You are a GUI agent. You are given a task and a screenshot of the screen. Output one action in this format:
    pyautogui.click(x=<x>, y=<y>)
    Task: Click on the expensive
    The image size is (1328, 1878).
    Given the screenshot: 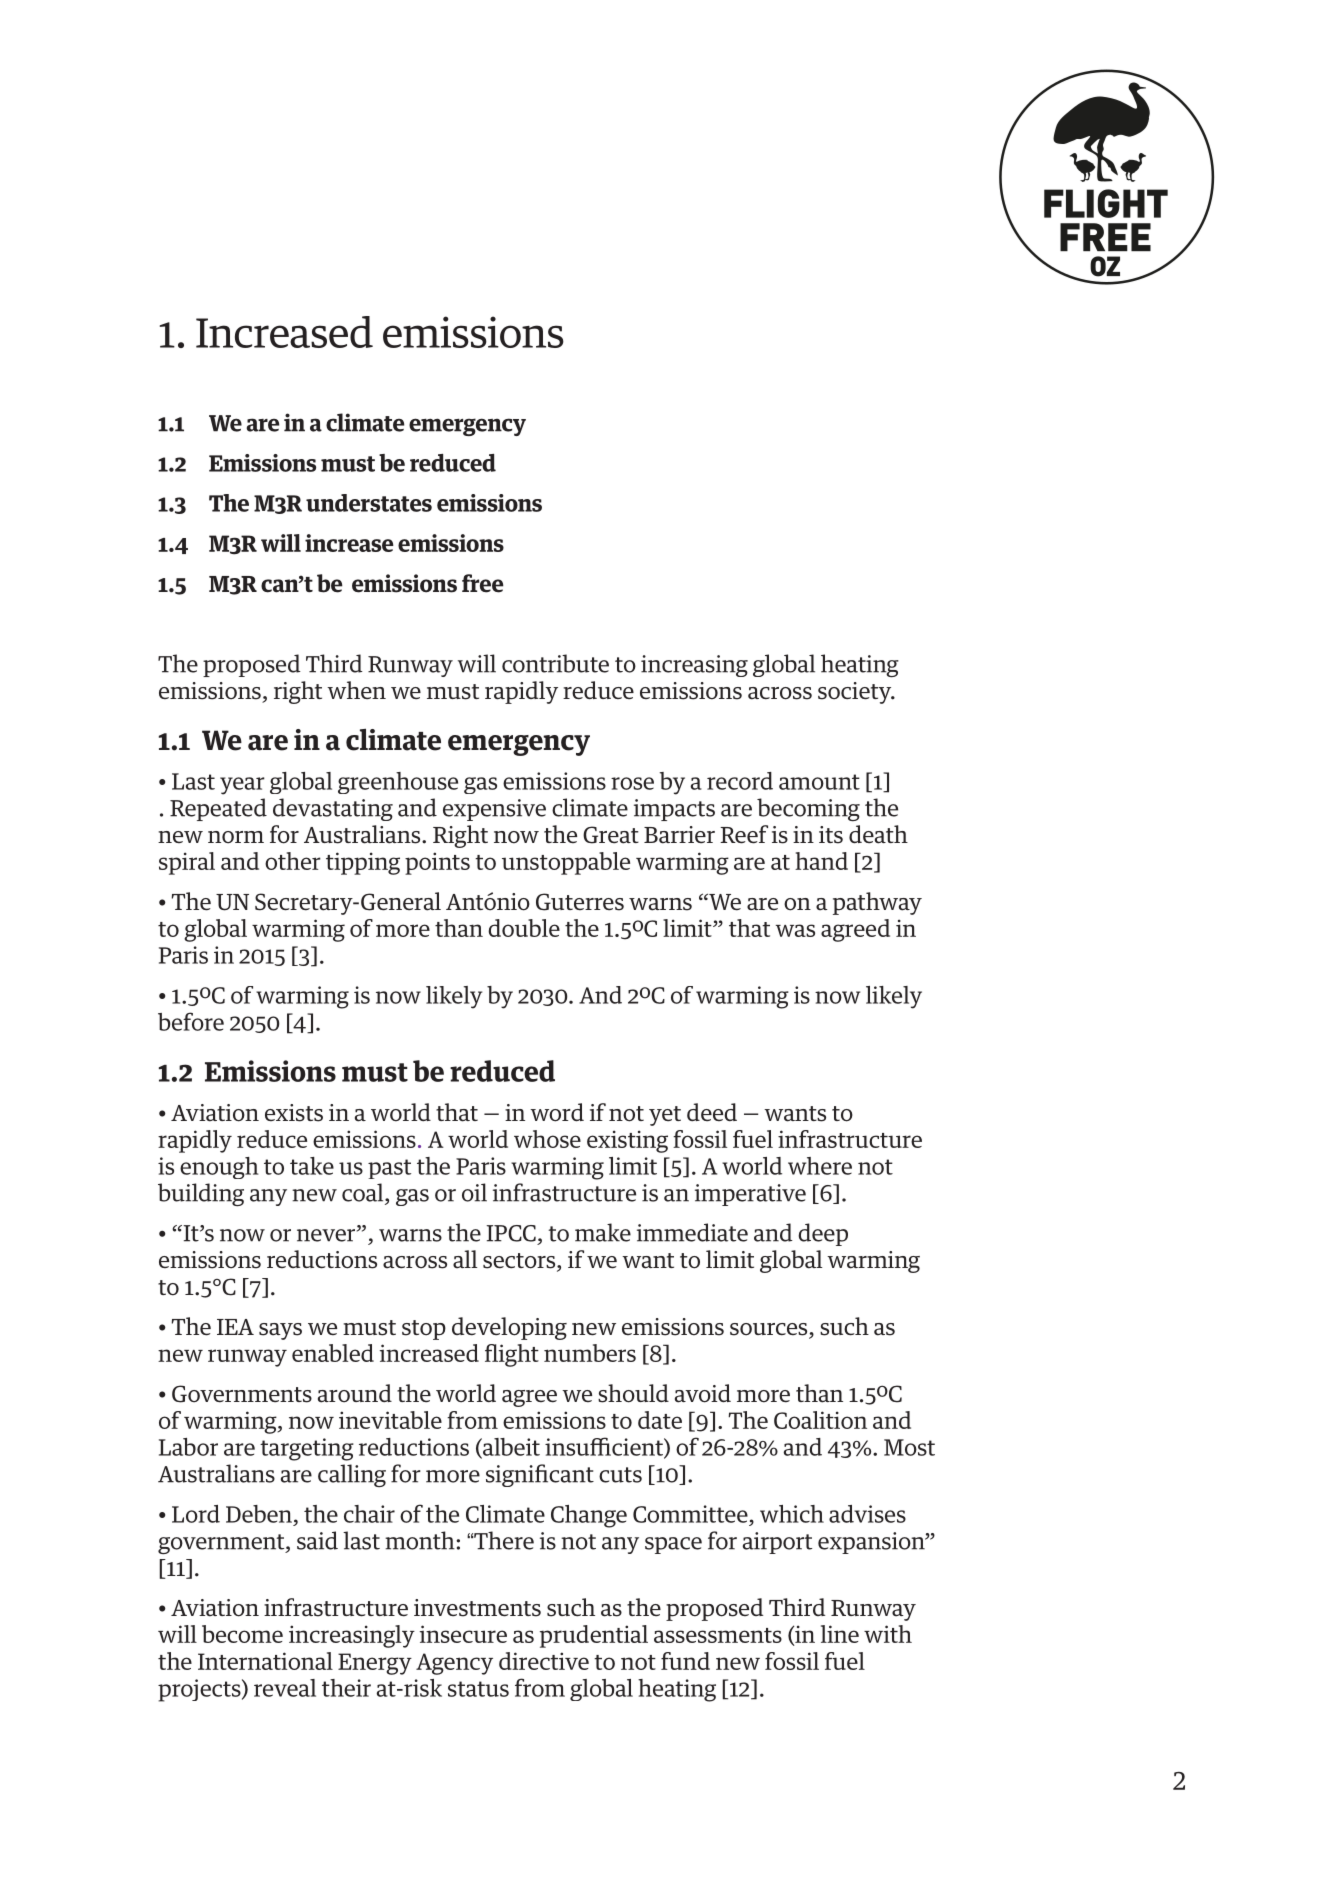 What is the action you would take?
    pyautogui.click(x=494, y=810)
